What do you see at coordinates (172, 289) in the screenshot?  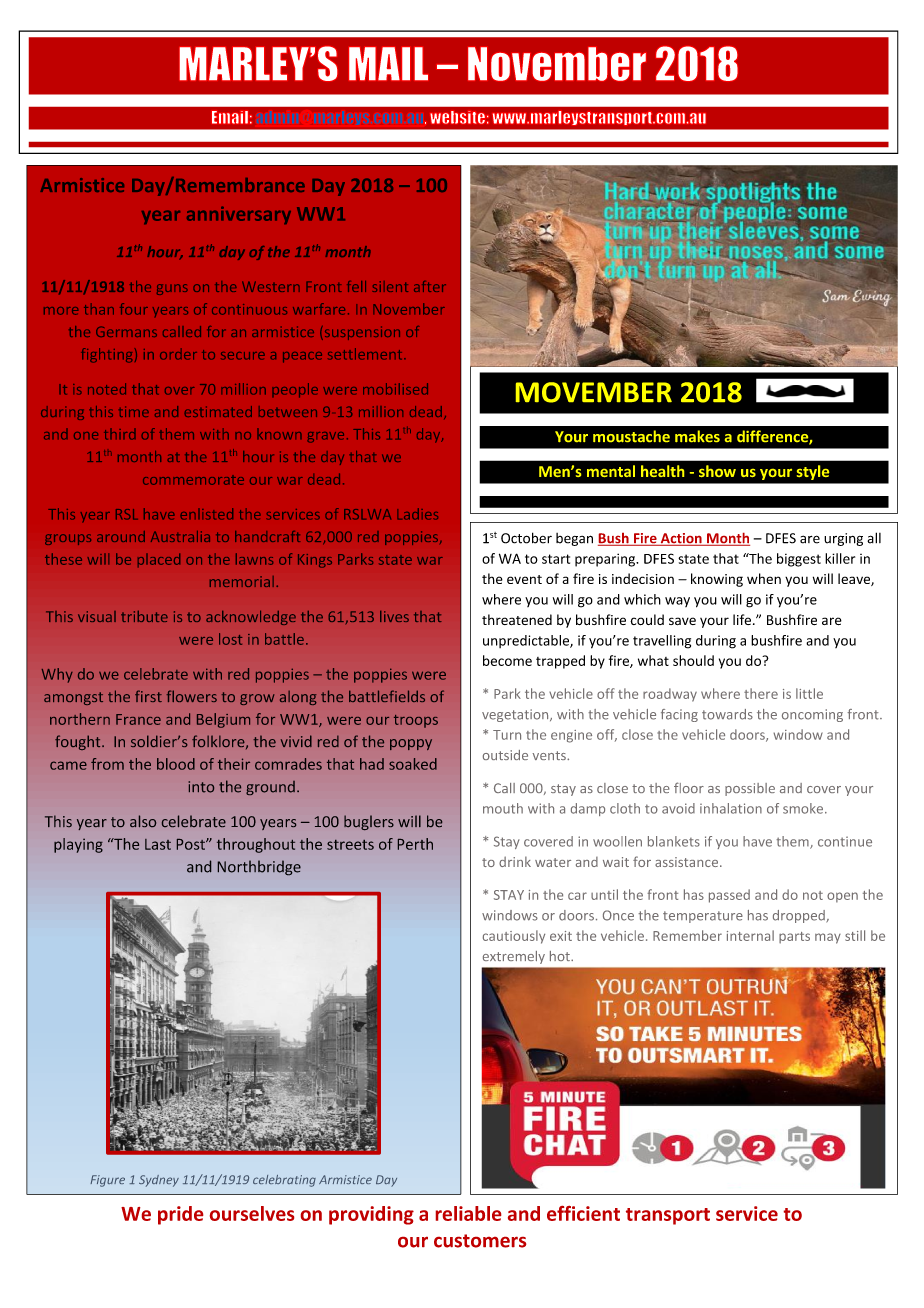 I see `guns` at bounding box center [172, 289].
